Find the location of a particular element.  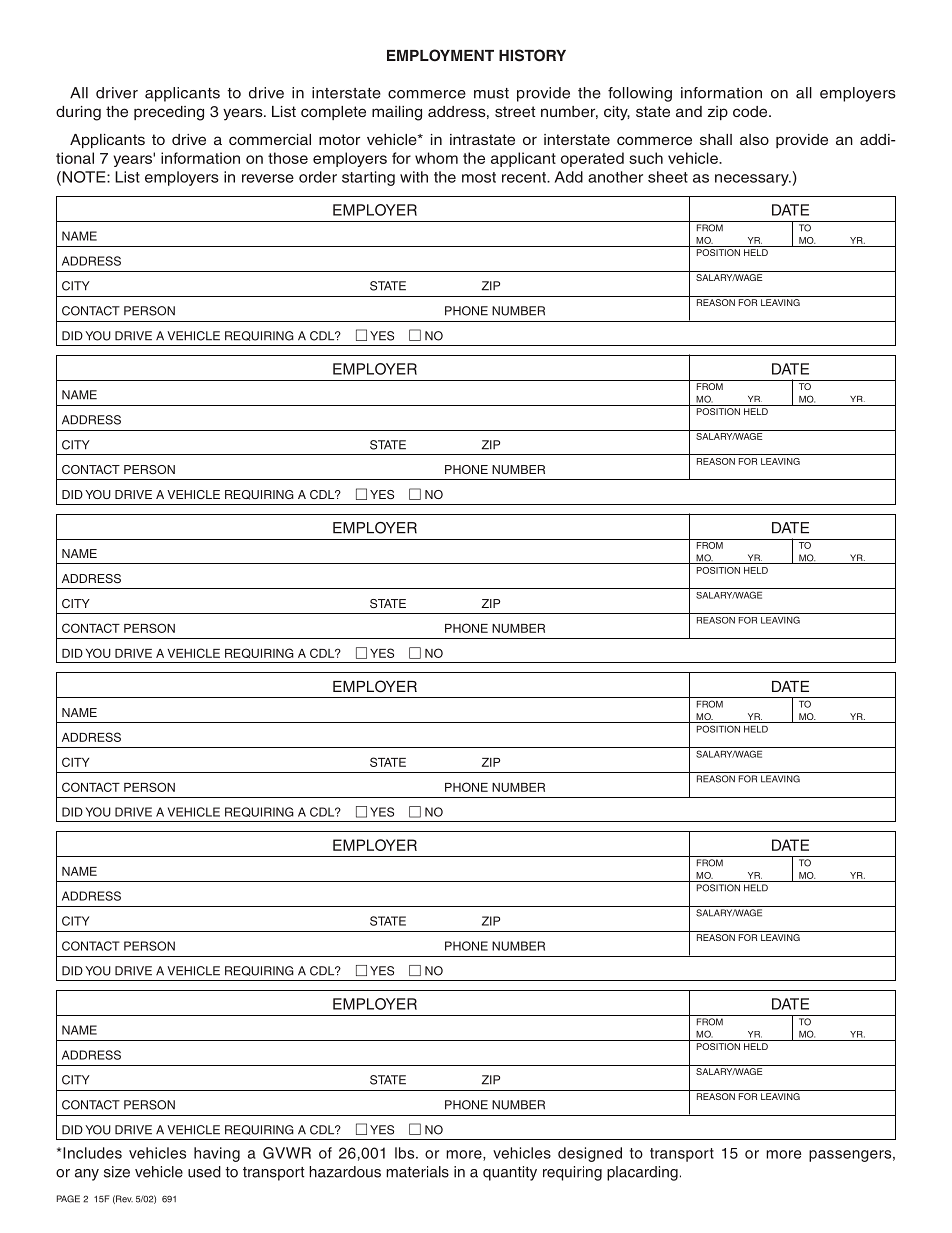

NOTE is located at coordinates (84, 178).
